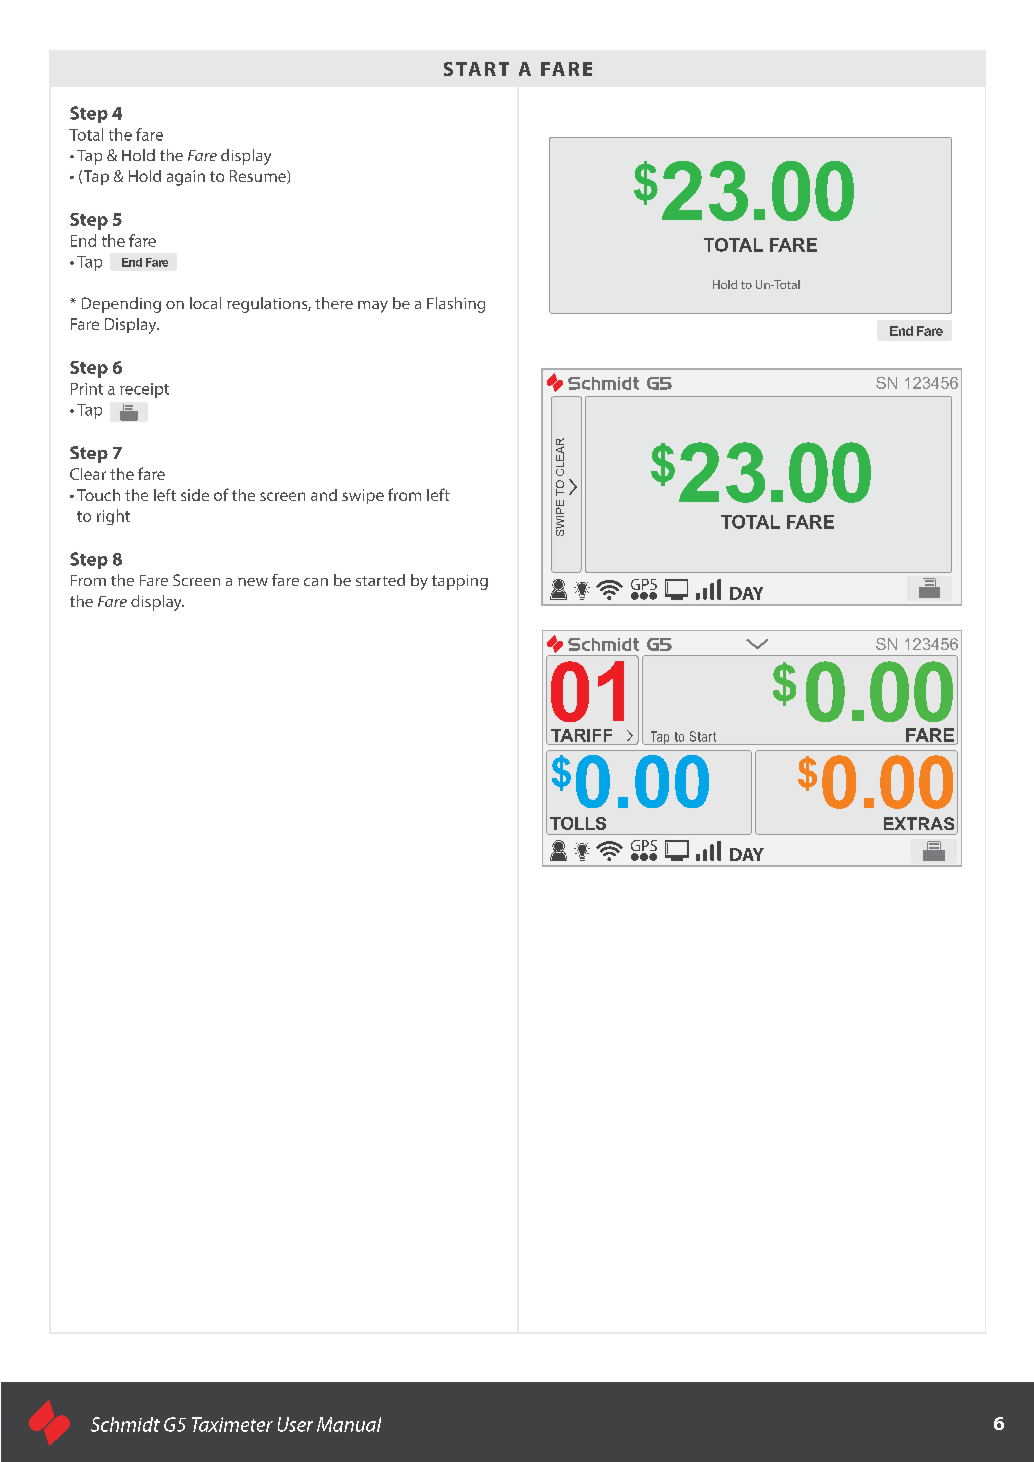  I want to click on new, so click(253, 582).
